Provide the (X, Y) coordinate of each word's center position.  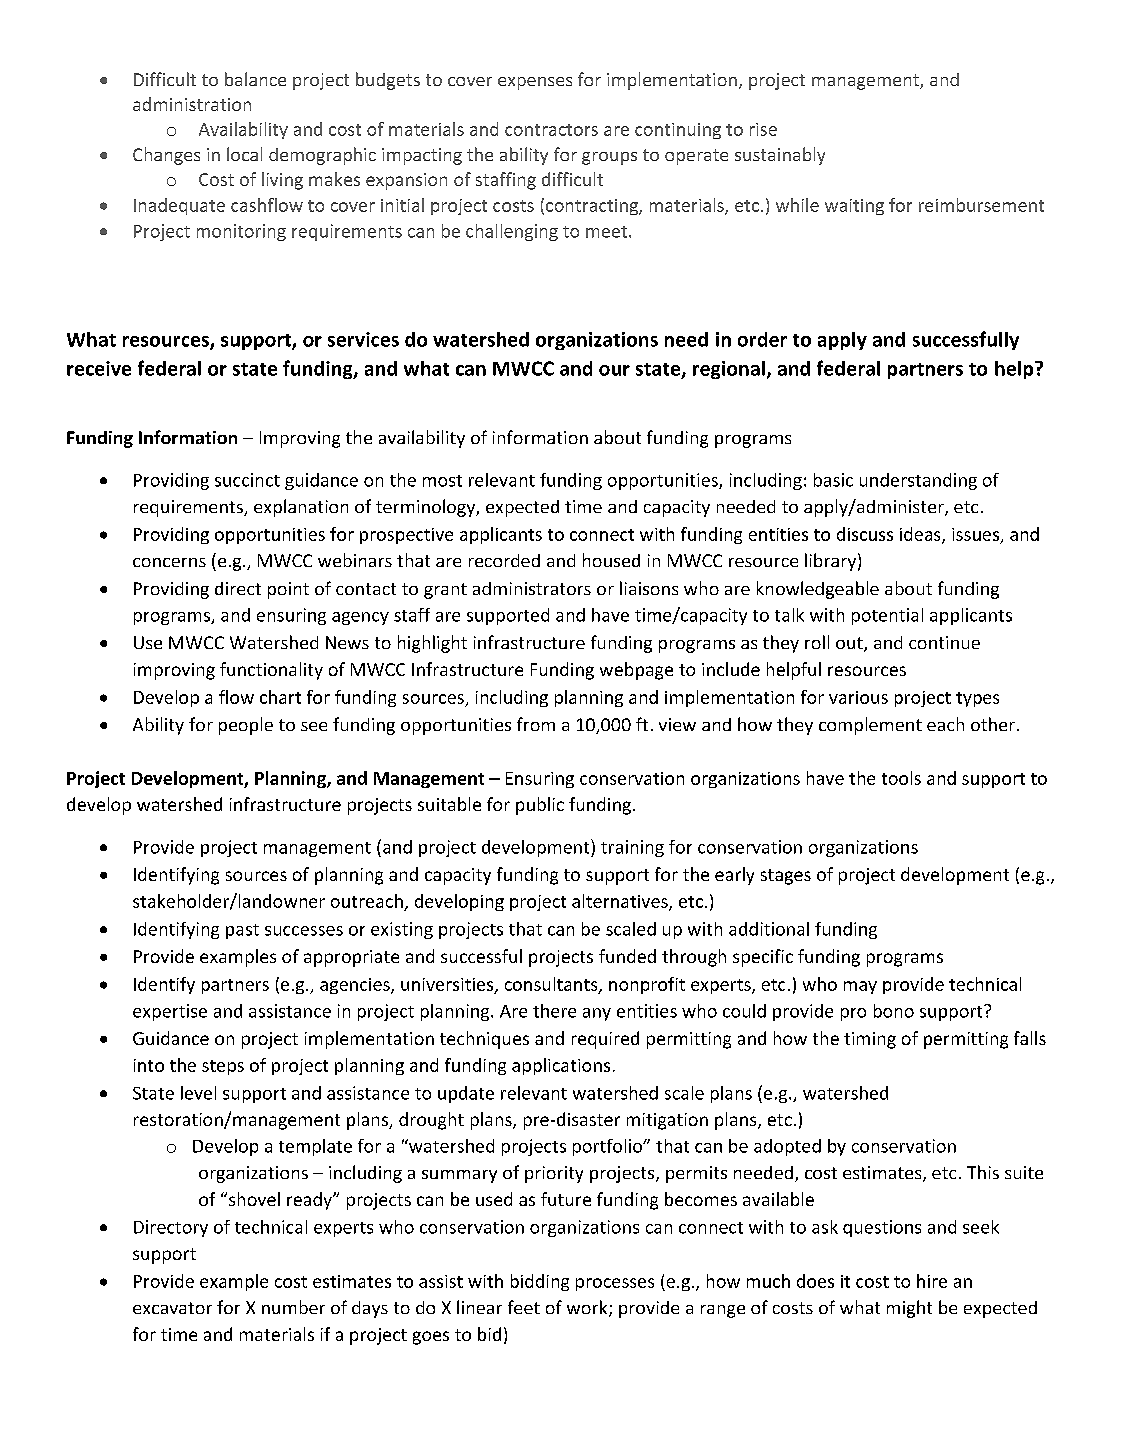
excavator (172, 1308)
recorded (504, 560)
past (242, 931)
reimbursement (981, 205)
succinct (247, 480)
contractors (551, 130)
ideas (921, 535)
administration (192, 104)
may (860, 987)
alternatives (621, 902)
